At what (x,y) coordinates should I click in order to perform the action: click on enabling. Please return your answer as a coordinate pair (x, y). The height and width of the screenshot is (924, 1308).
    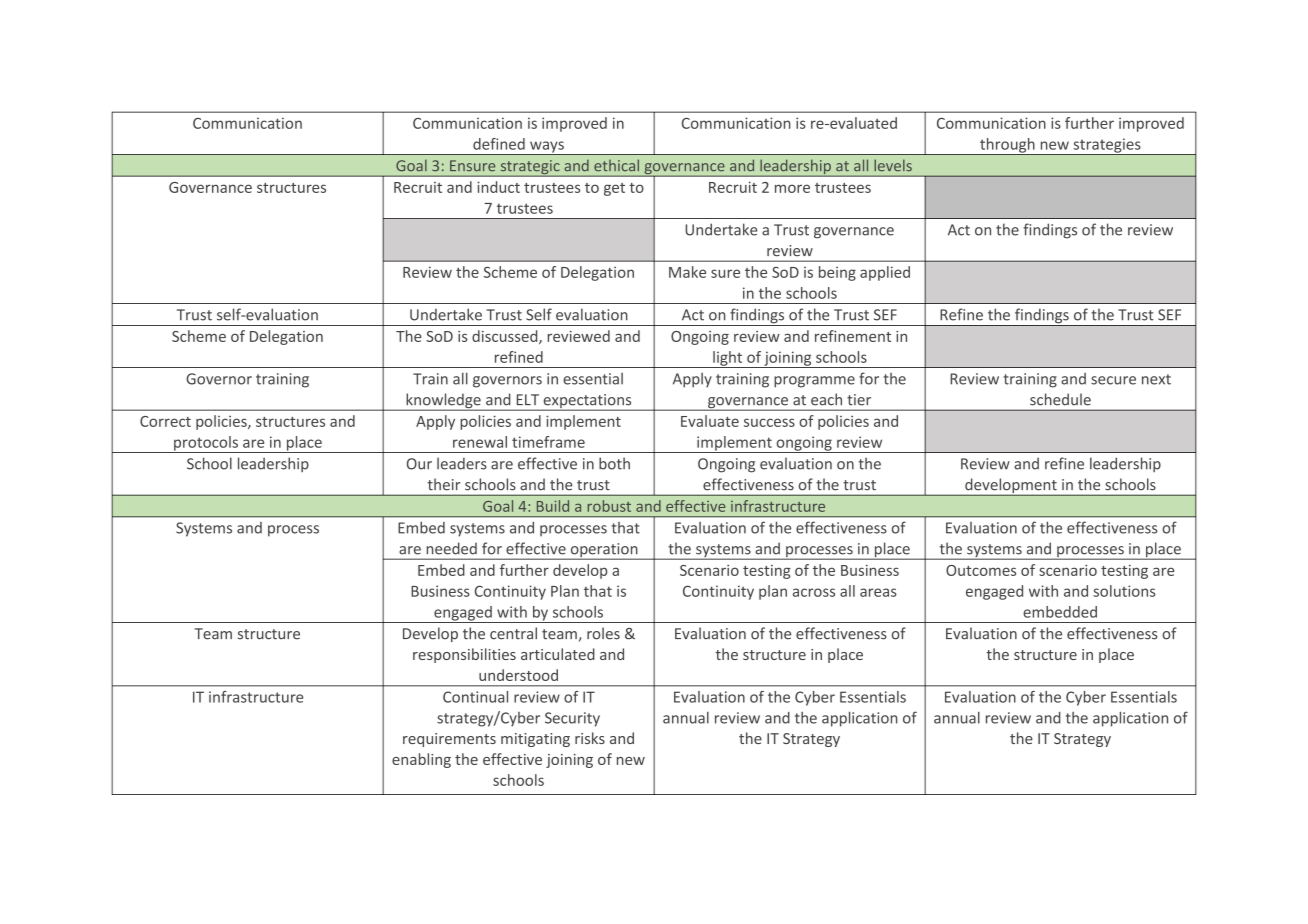
    Looking at the image, I should click on (421, 760).
